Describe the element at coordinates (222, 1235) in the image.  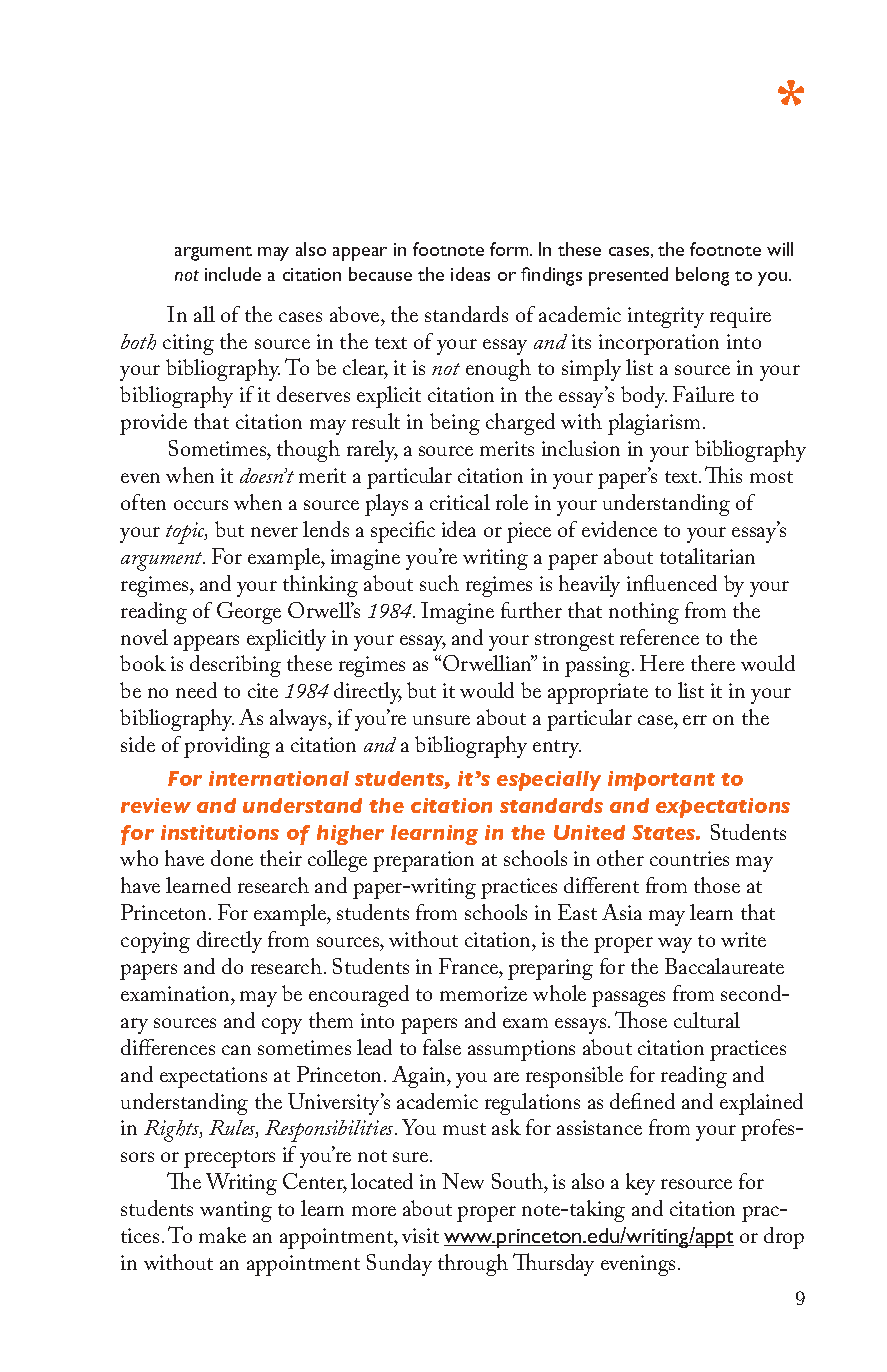
I see `make` at that location.
